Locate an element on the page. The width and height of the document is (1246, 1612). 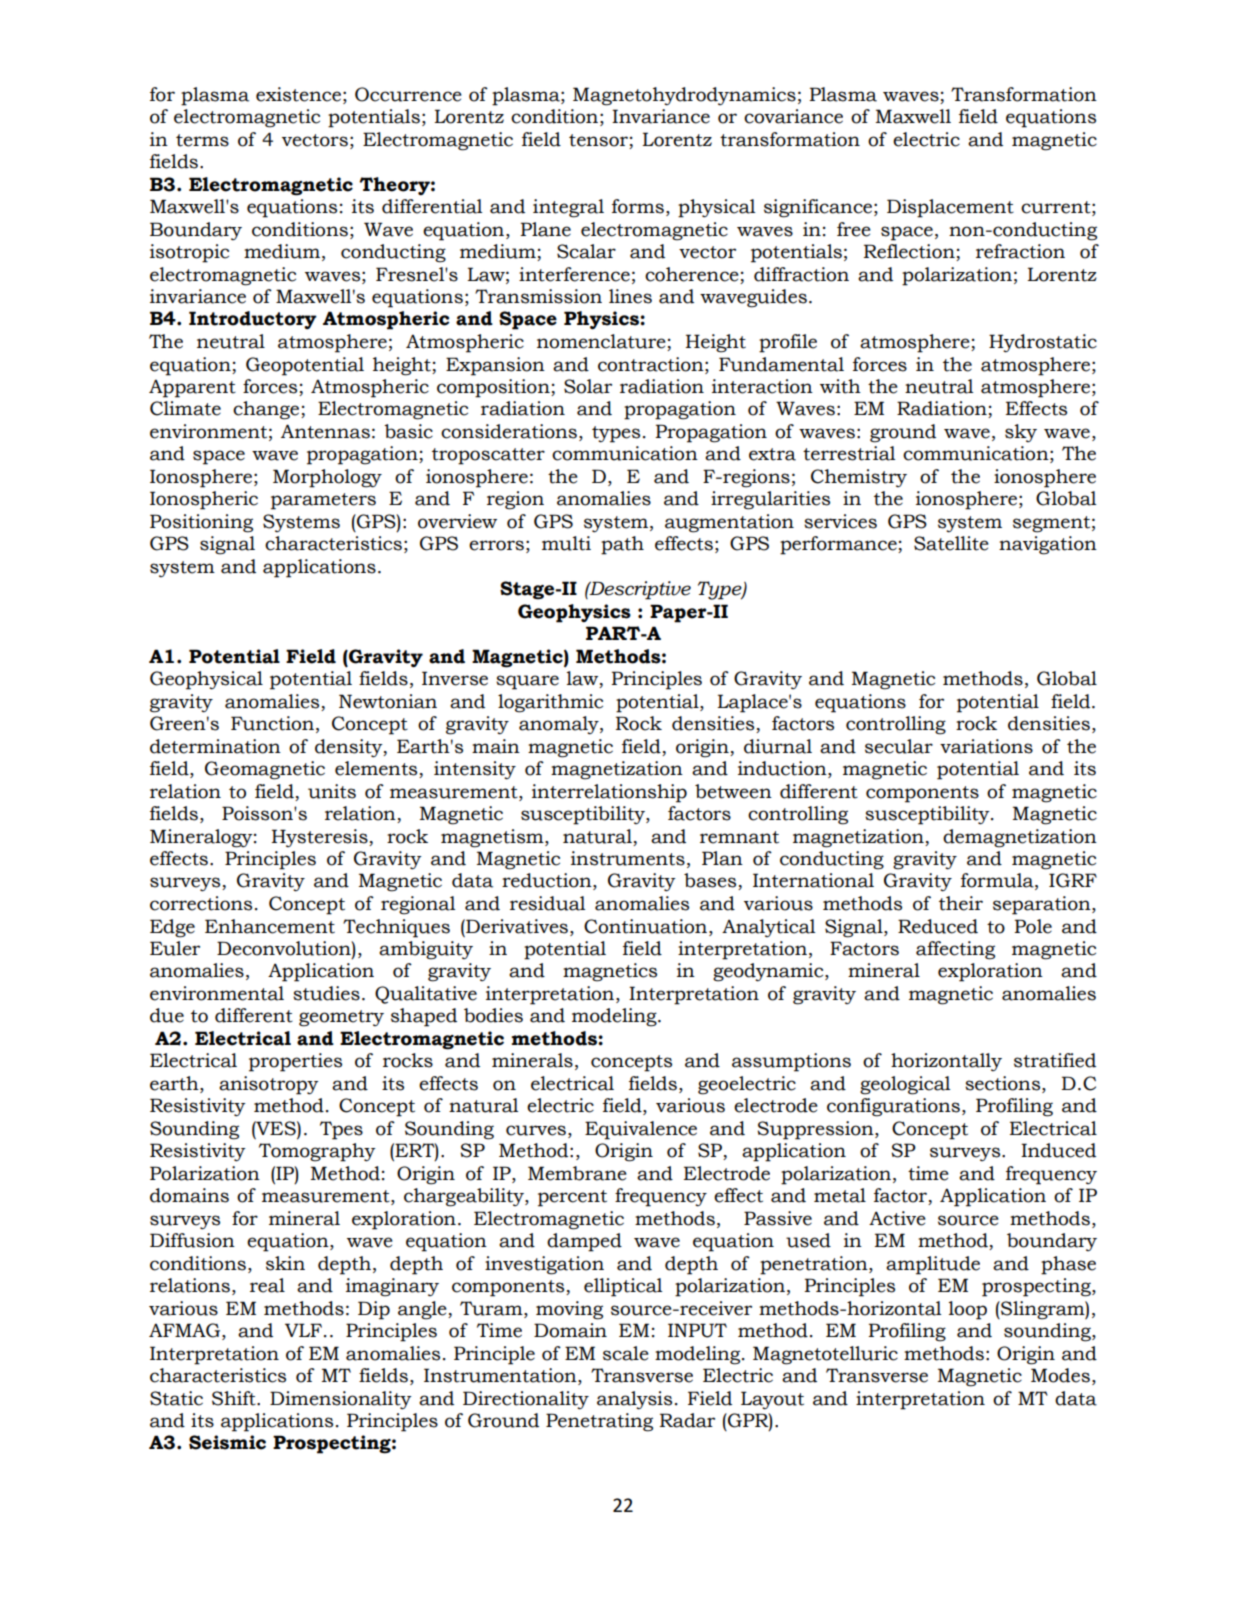
terms is located at coordinates (202, 140).
